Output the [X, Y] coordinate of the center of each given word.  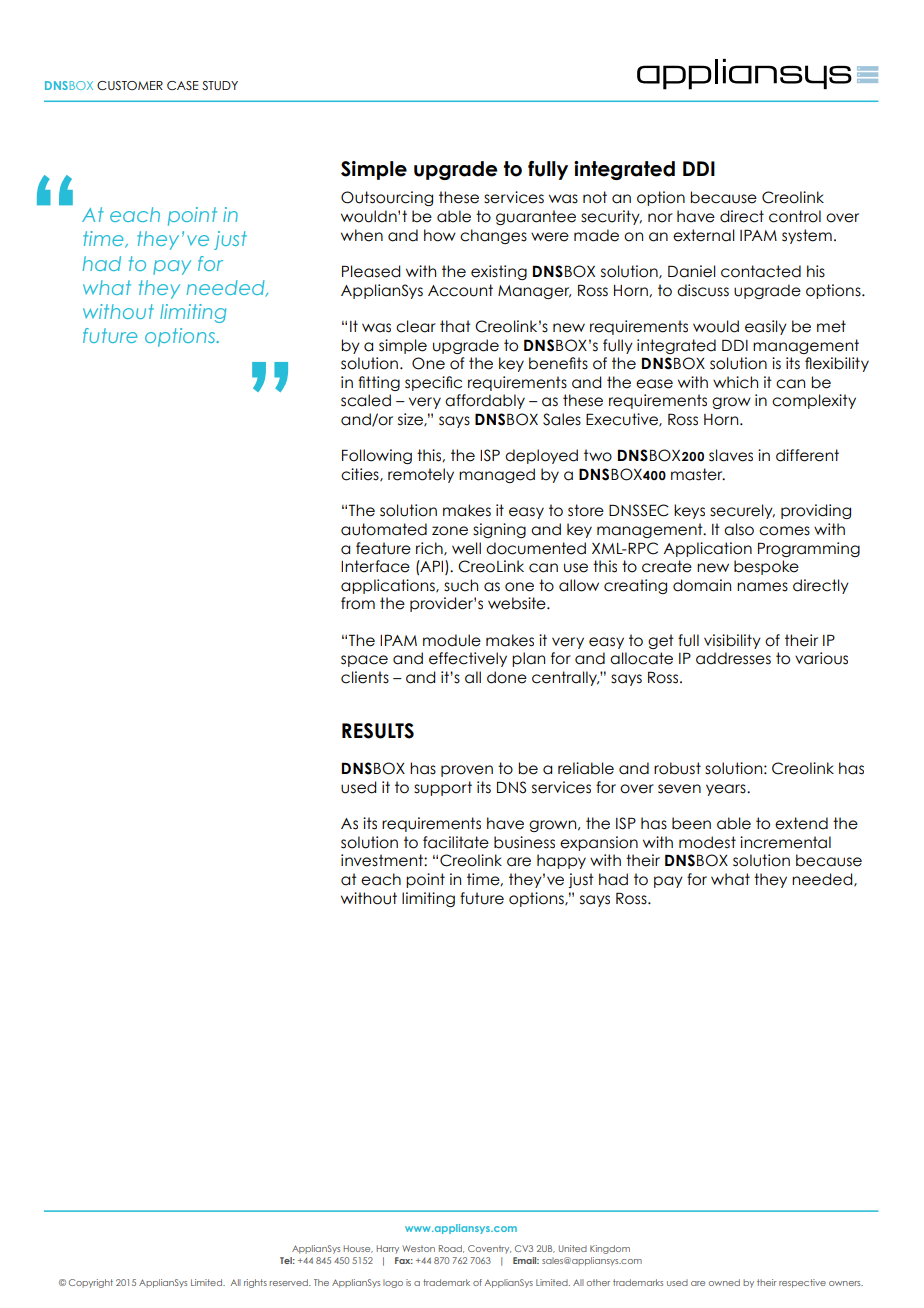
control [795, 216]
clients [365, 677]
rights [255, 1283]
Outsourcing [387, 198]
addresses [733, 658]
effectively [468, 659]
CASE [183, 85]
